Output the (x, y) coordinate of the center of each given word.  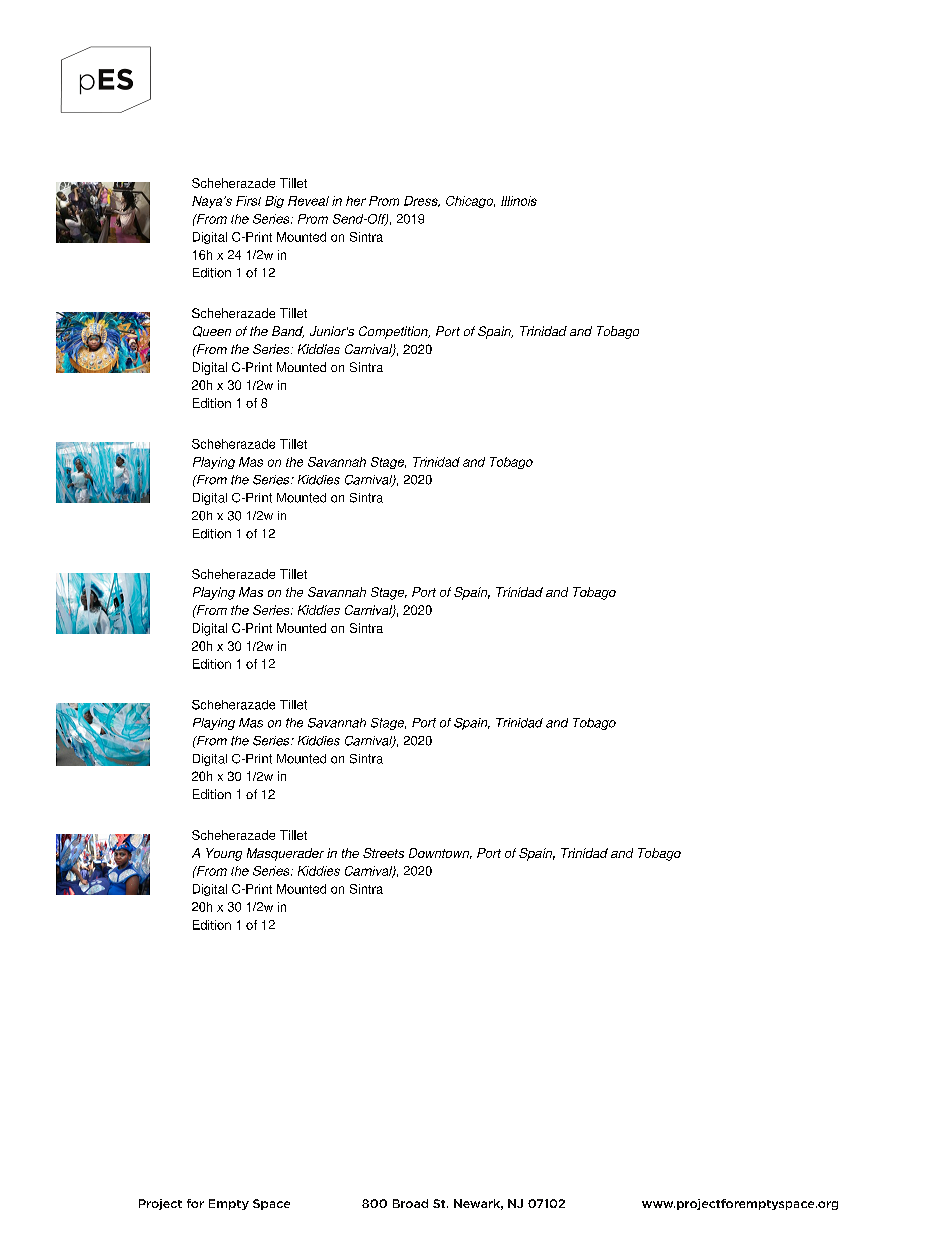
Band (288, 332)
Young (224, 854)
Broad (410, 1203)
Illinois (519, 201)
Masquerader (285, 854)
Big (274, 202)
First (248, 201)
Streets (383, 853)
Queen (212, 331)
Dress (422, 201)
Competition (394, 332)
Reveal (308, 201)
